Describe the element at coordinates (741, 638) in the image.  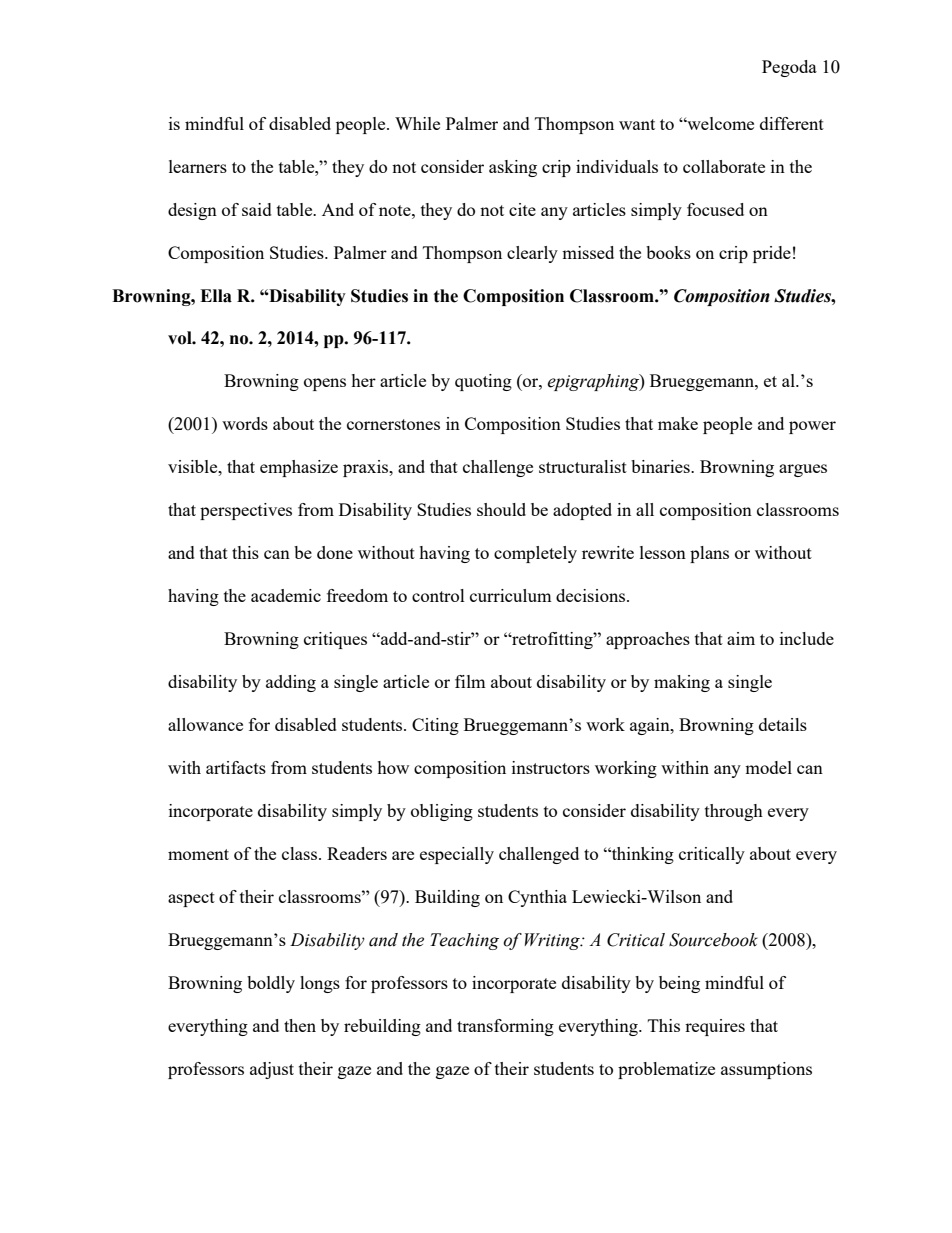
I see `aim` at that location.
